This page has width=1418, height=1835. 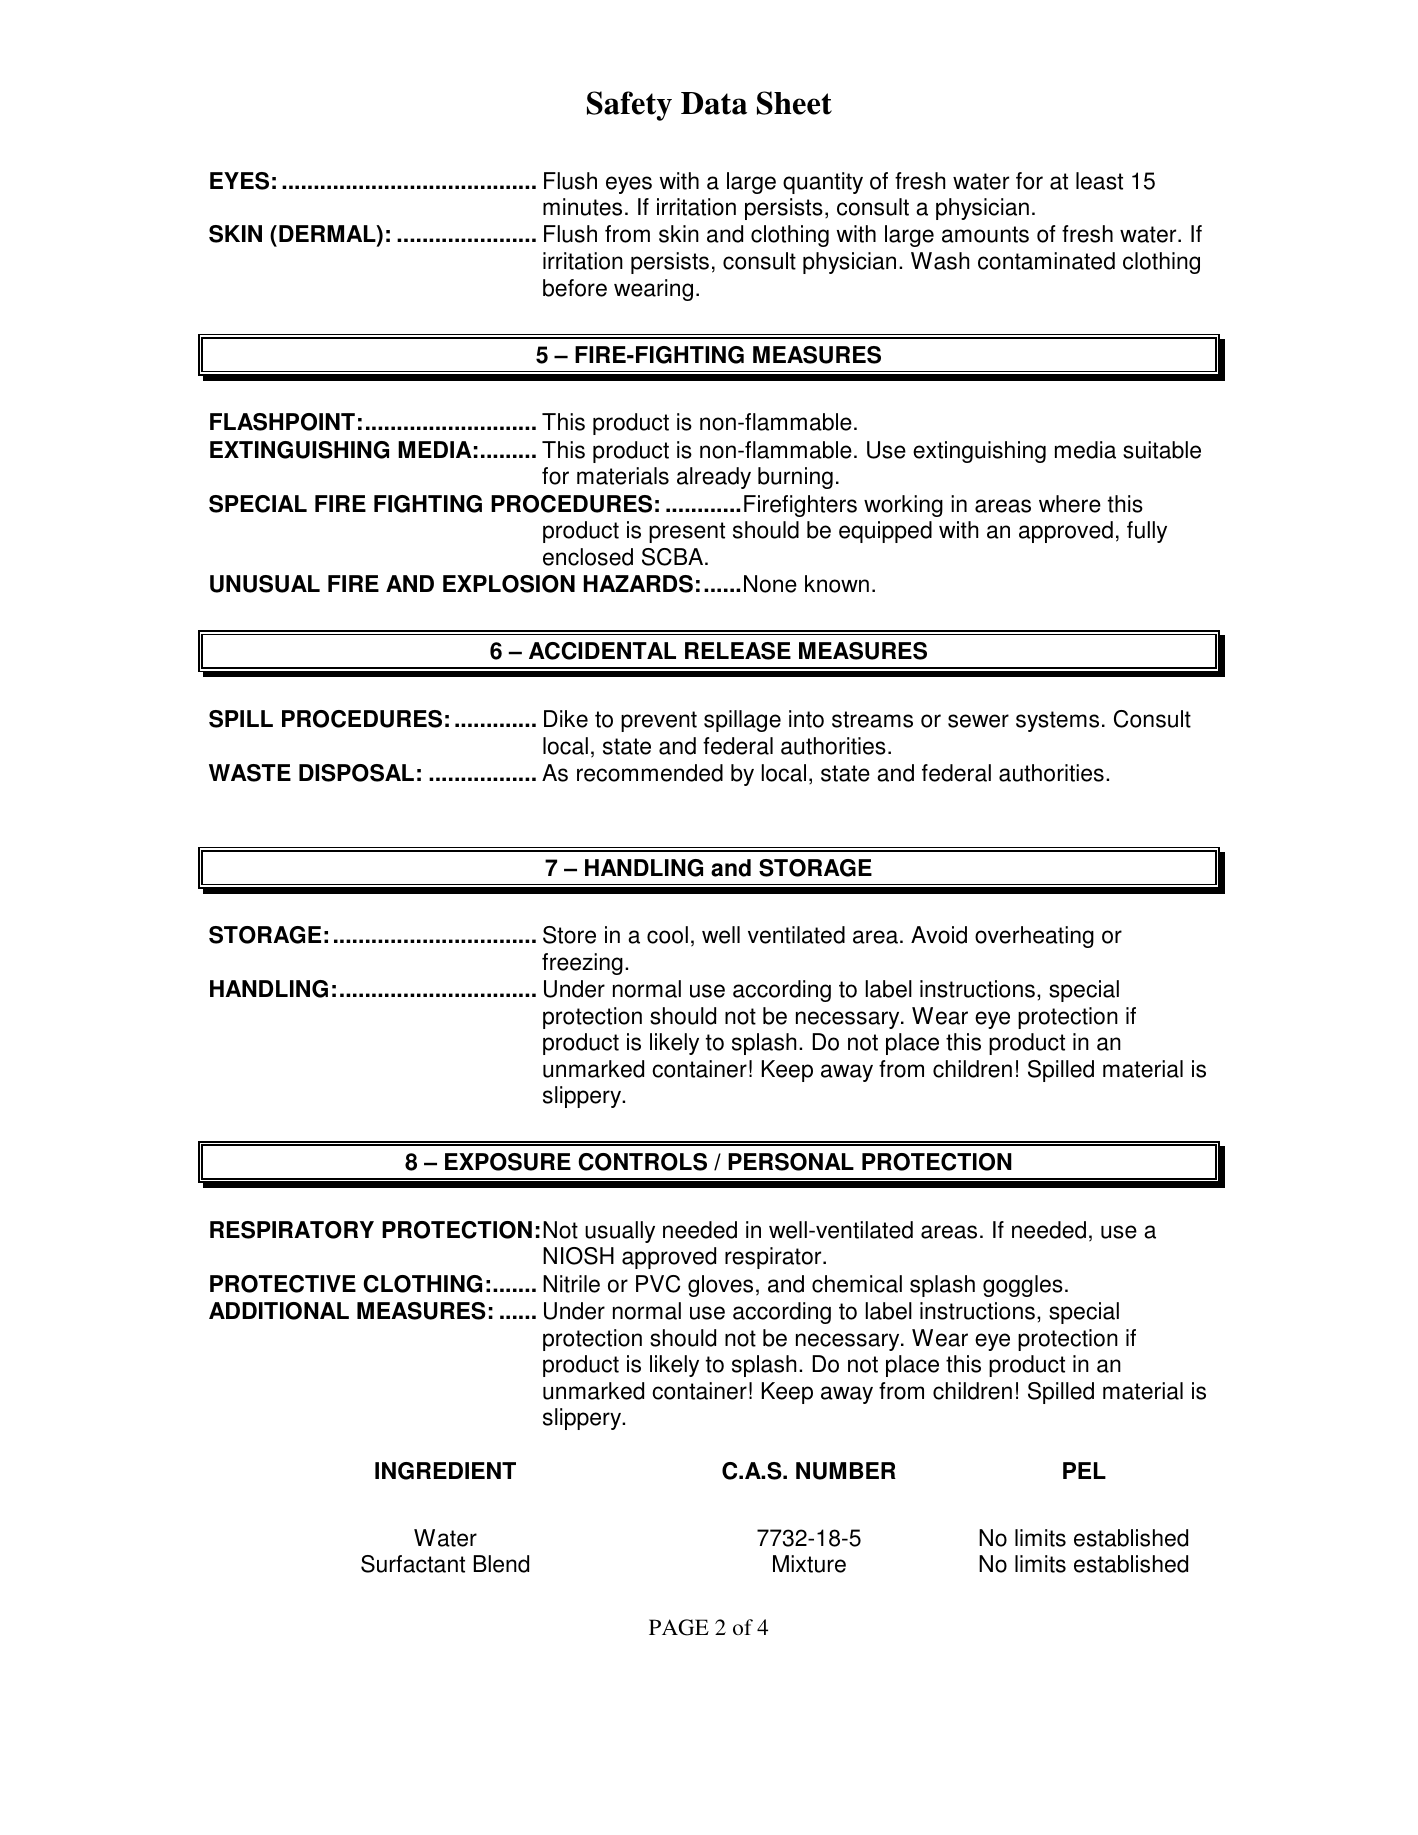 What do you see at coordinates (356, 773) in the page?
I see `DISPOSAL` at bounding box center [356, 773].
